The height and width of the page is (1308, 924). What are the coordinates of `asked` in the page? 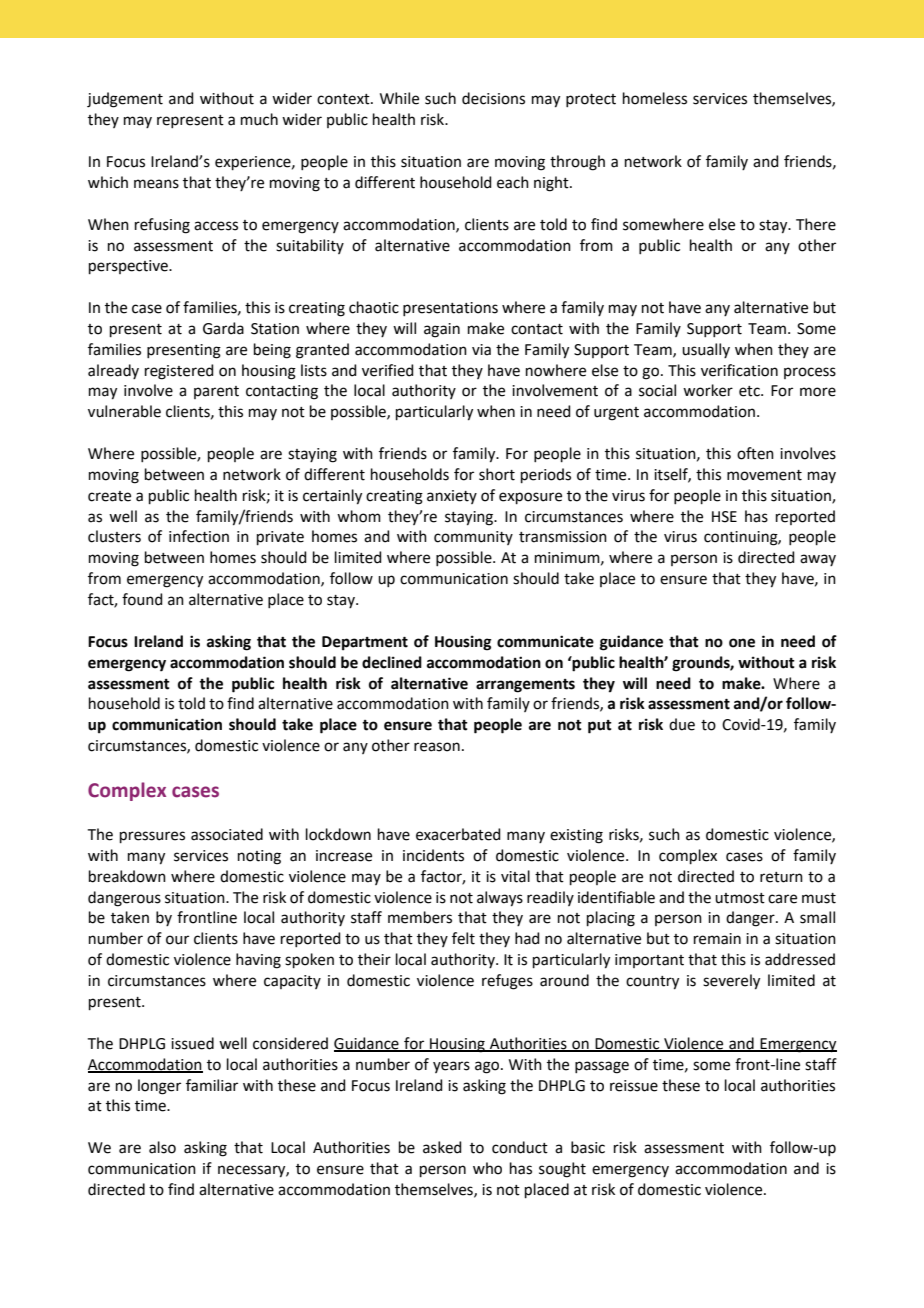 It's located at (442, 1147).
